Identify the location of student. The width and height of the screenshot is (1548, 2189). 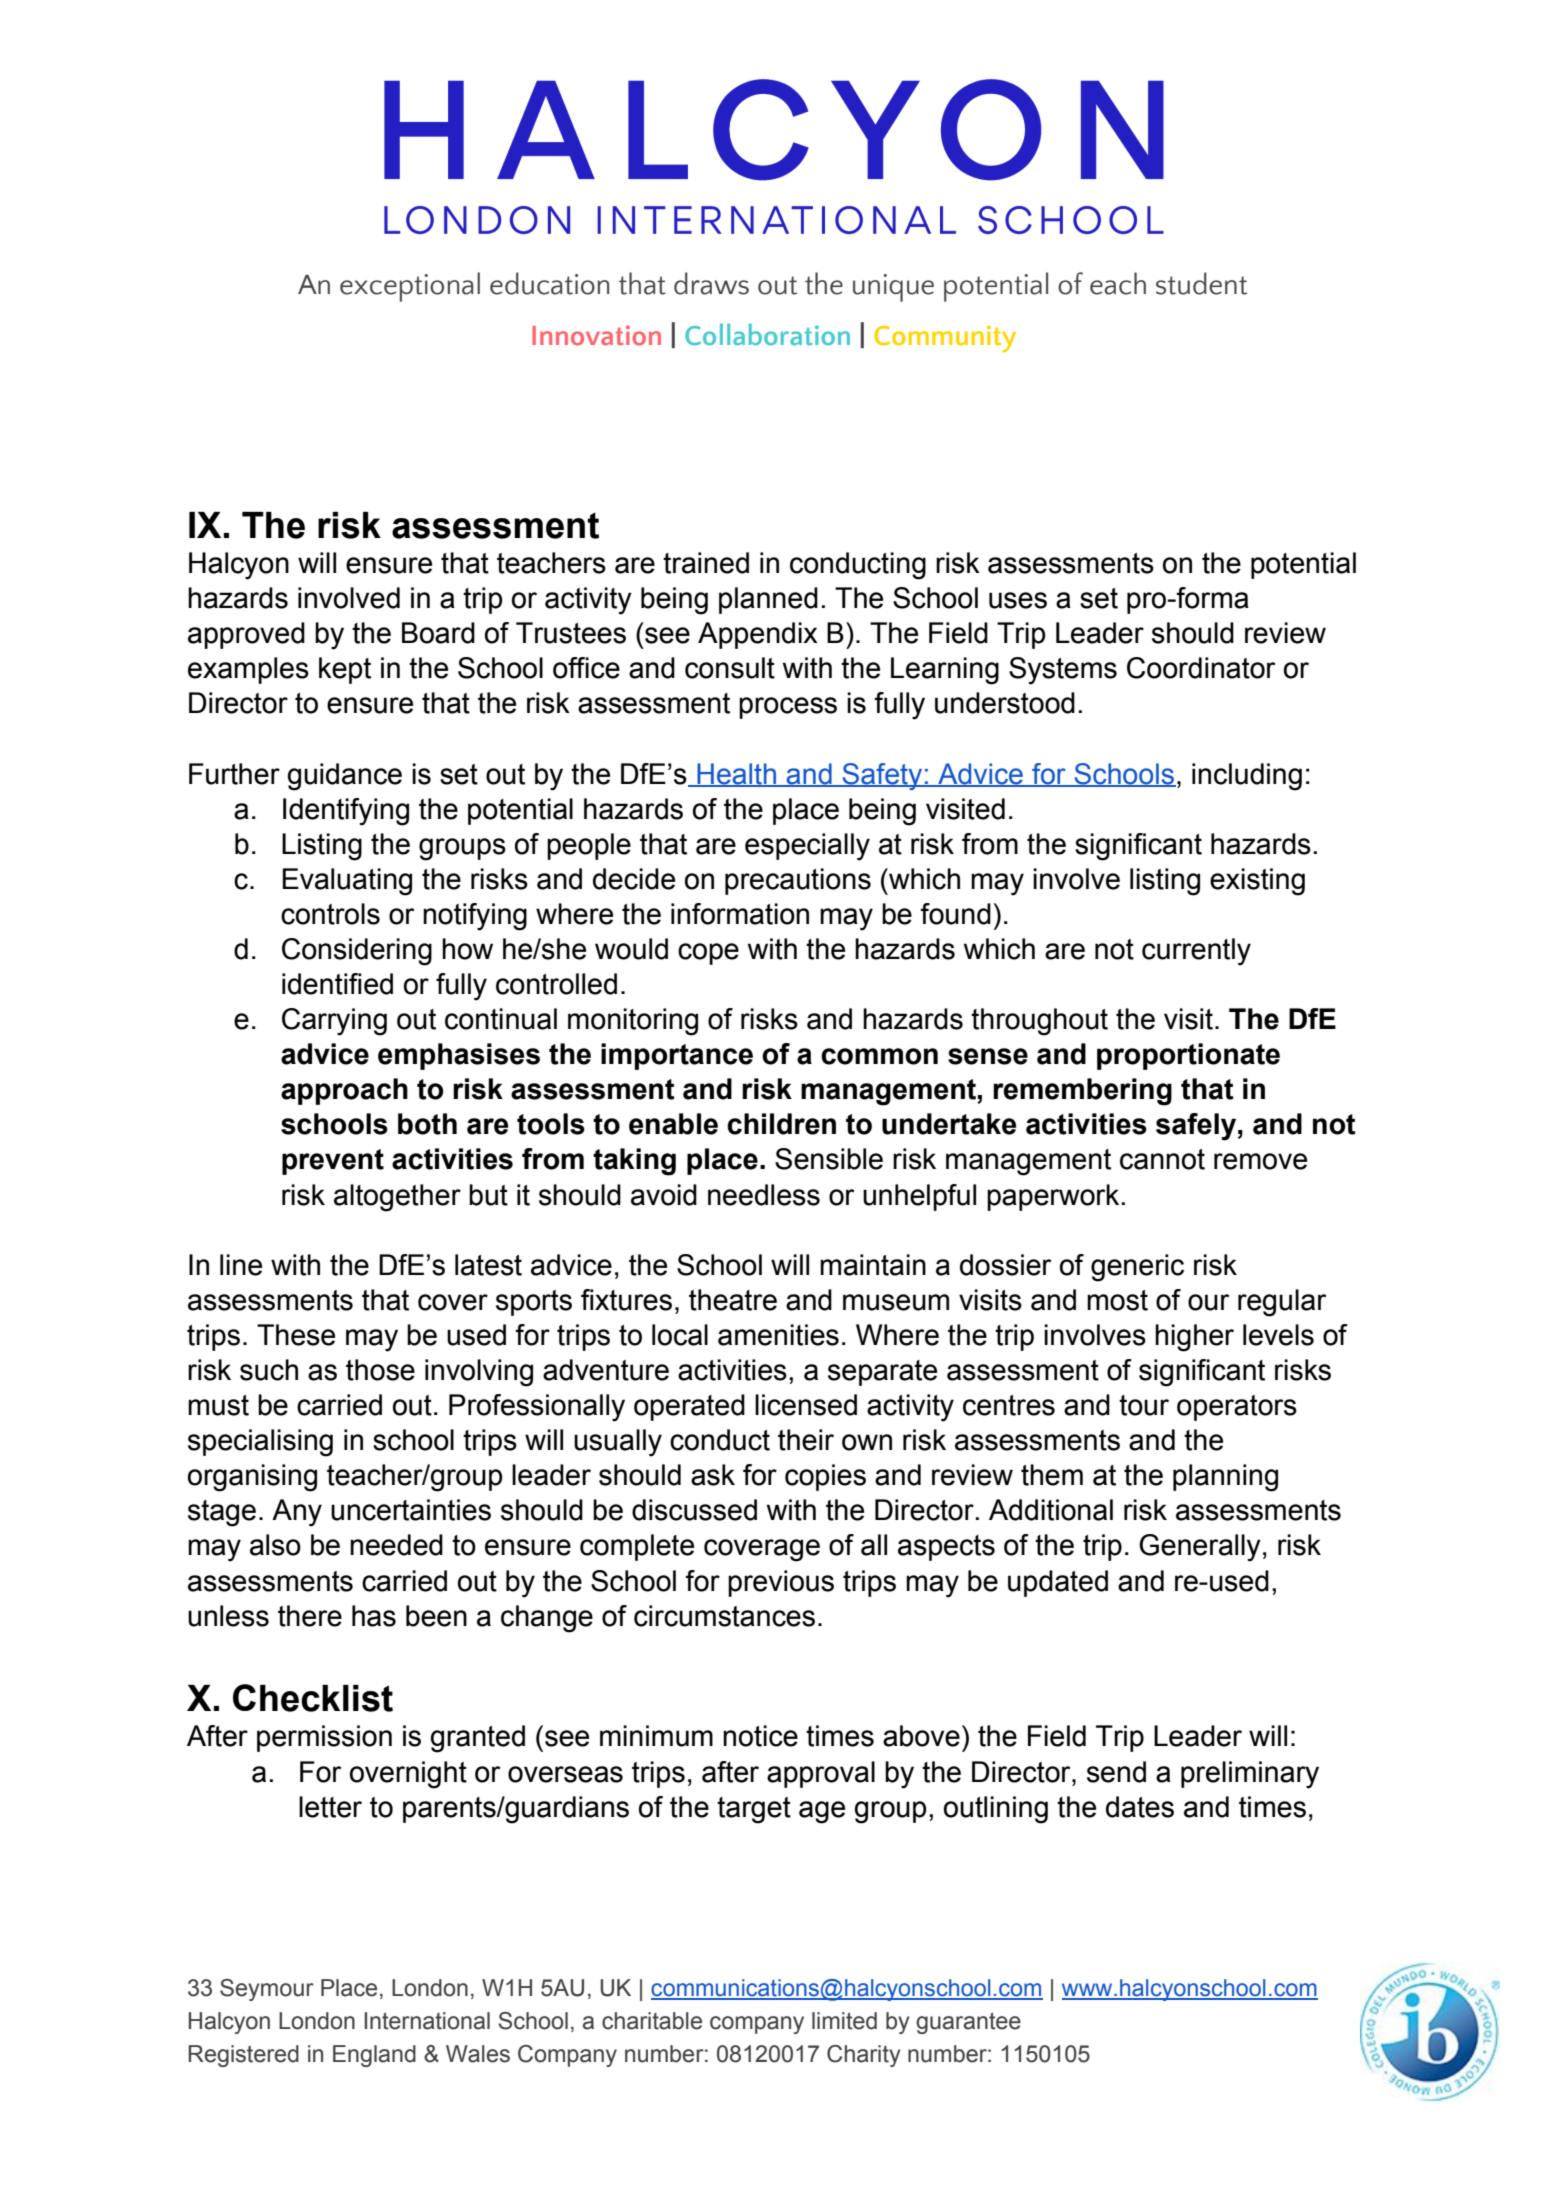
(1201, 283).
